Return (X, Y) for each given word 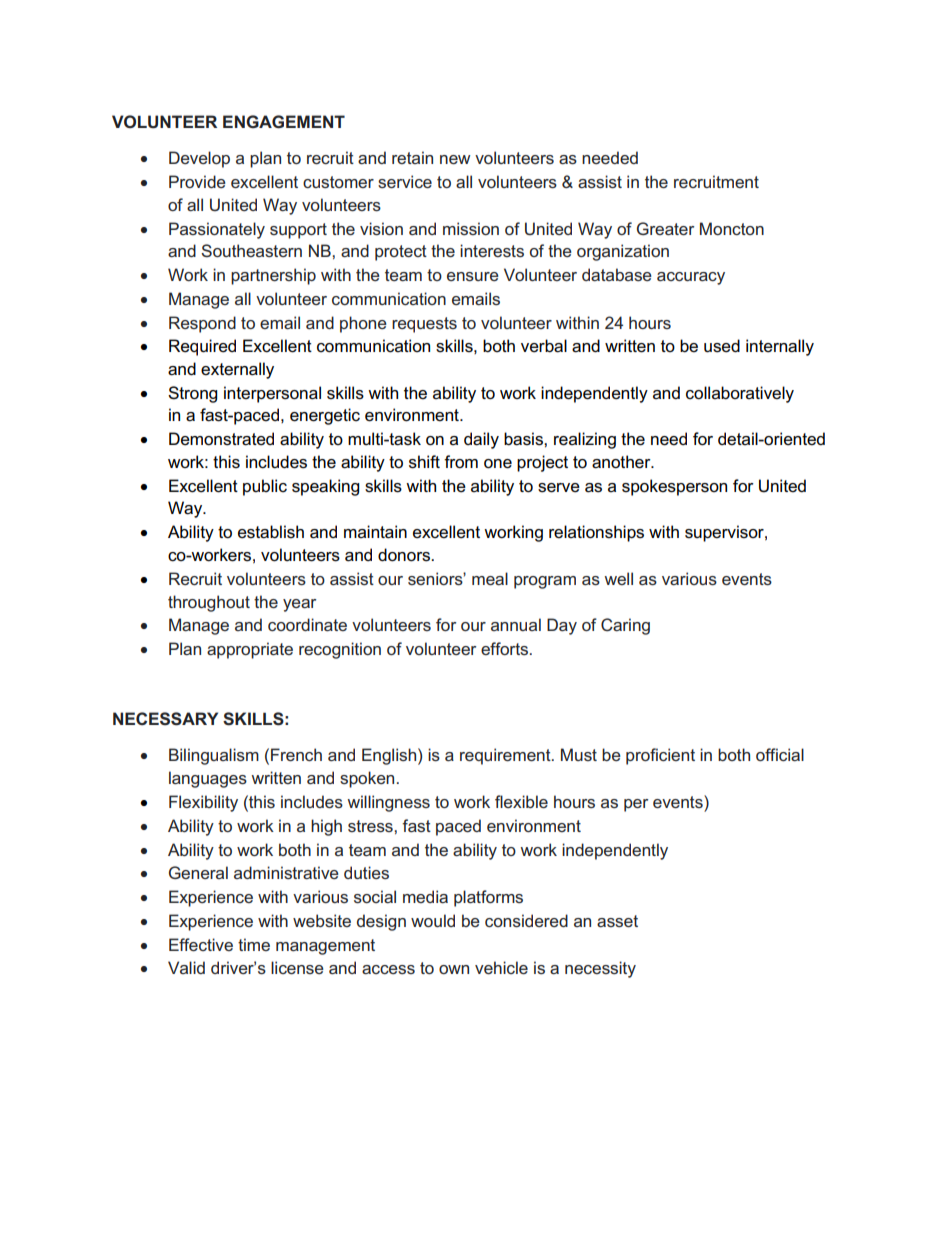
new (455, 159)
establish (271, 532)
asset (617, 921)
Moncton (732, 228)
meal (490, 578)
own (454, 969)
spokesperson (674, 487)
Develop (199, 159)
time (254, 944)
